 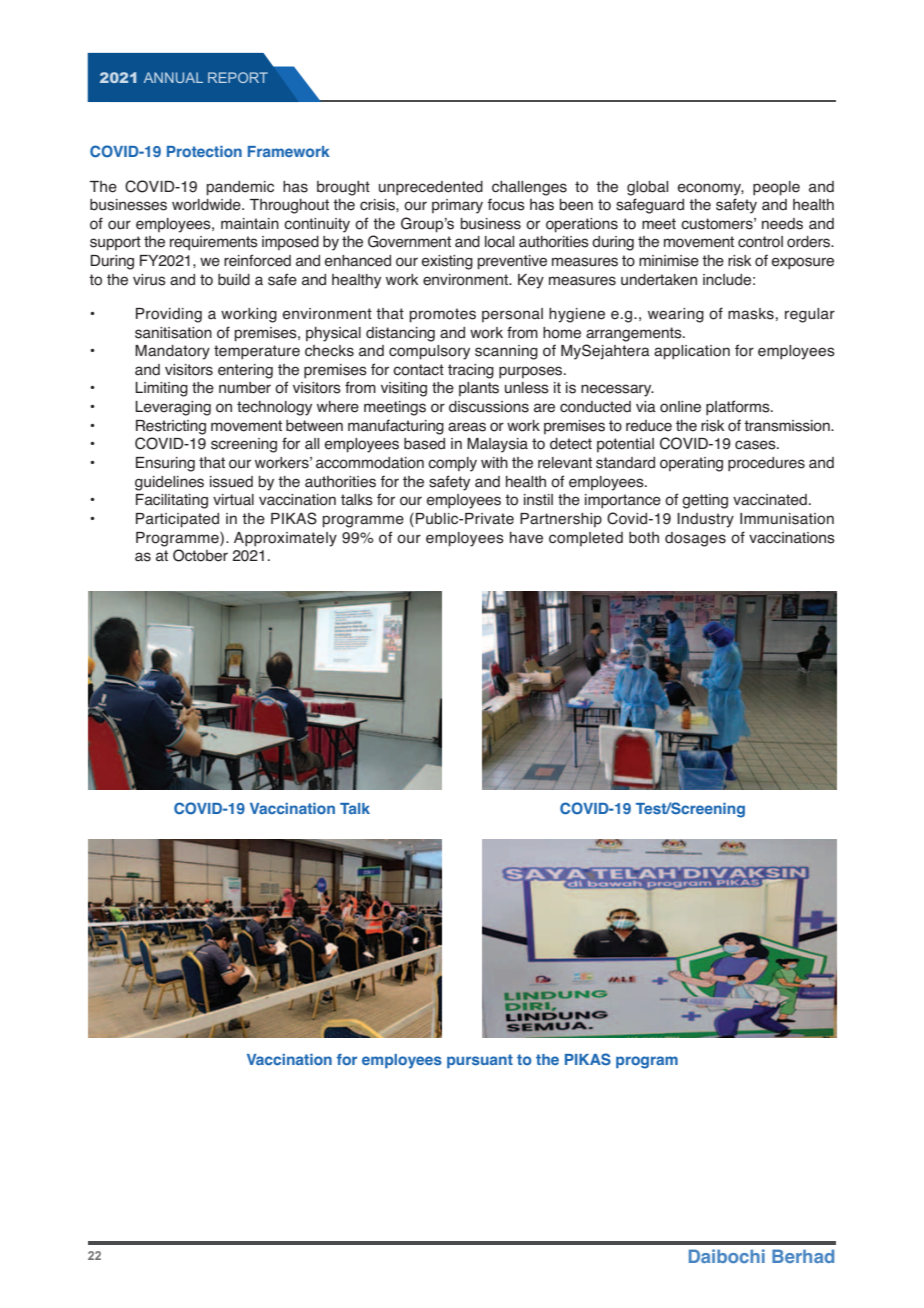 What do you see at coordinates (285, 539) in the image?
I see `Approximately` at bounding box center [285, 539].
